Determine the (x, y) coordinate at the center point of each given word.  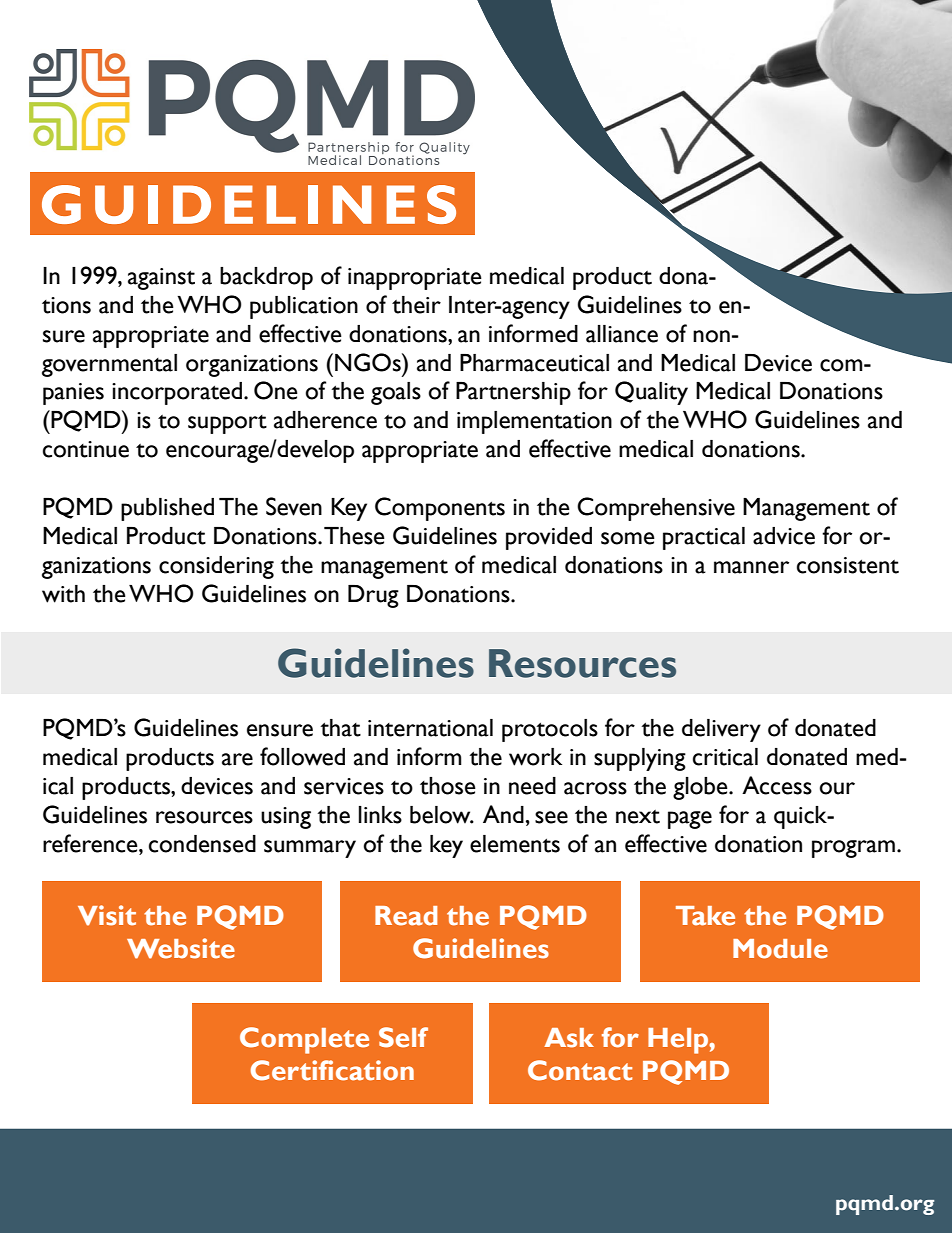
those (448, 786)
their (416, 305)
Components (440, 509)
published (167, 509)
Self (403, 1037)
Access (777, 785)
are (237, 759)
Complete (304, 1040)
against (161, 279)
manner (751, 567)
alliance (622, 334)
